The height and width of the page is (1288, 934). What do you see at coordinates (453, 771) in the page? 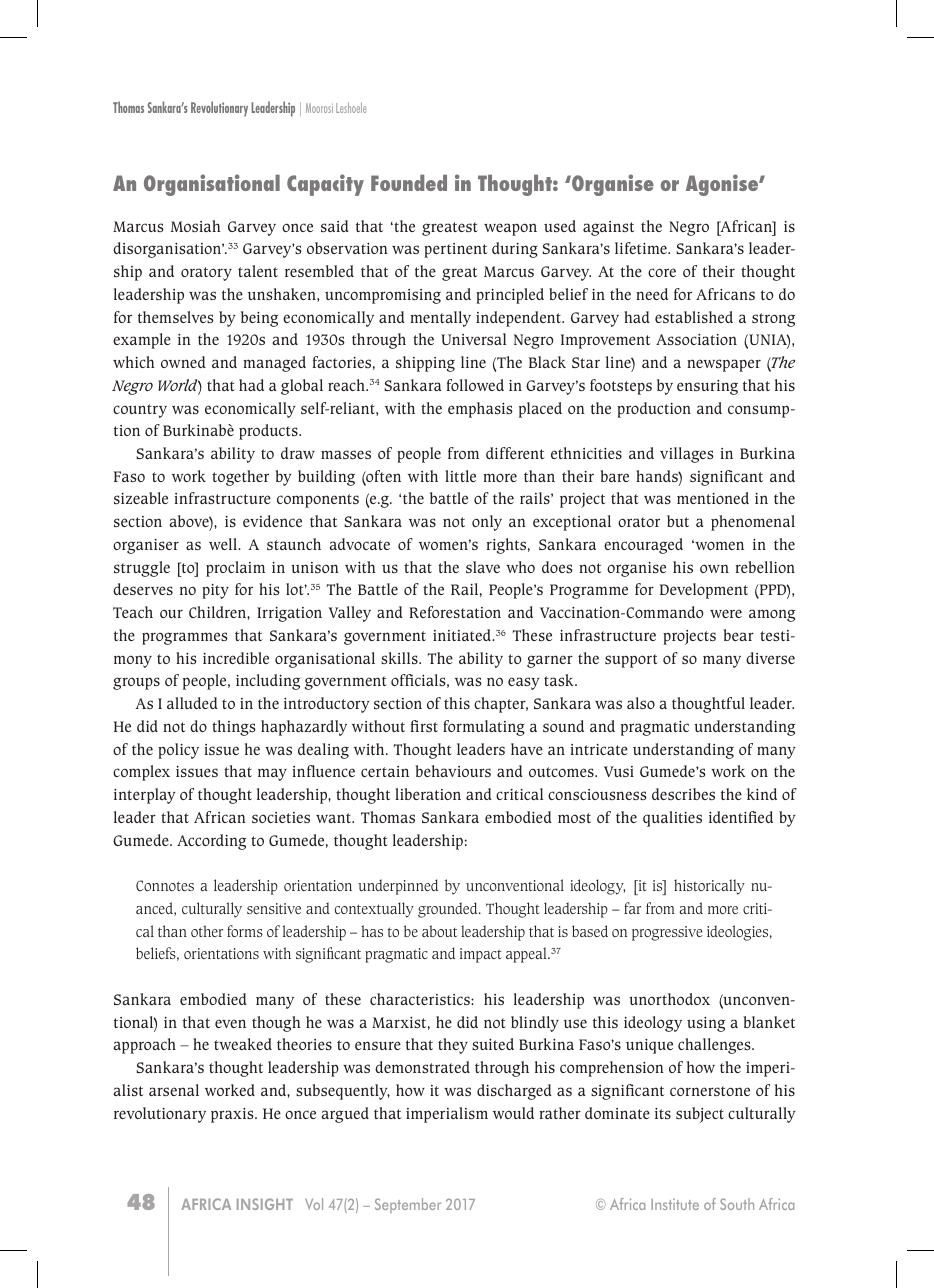
I see `behaviours` at bounding box center [453, 771].
